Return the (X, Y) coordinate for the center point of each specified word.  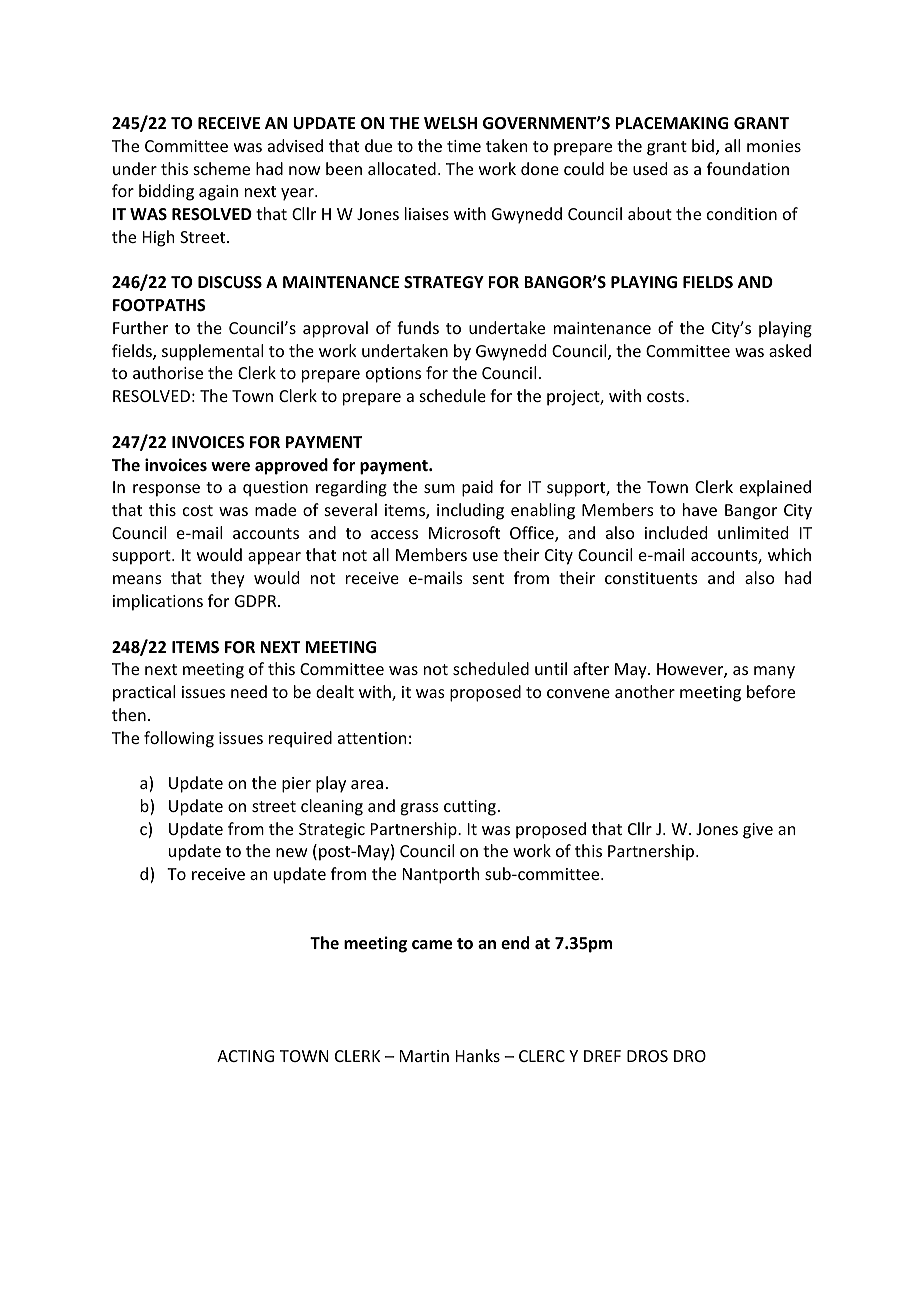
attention (372, 738)
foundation (748, 168)
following (179, 739)
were (230, 467)
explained (775, 488)
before (771, 691)
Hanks (478, 1055)
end (515, 942)
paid (477, 488)
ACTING (245, 1056)
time (464, 146)
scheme (222, 168)
